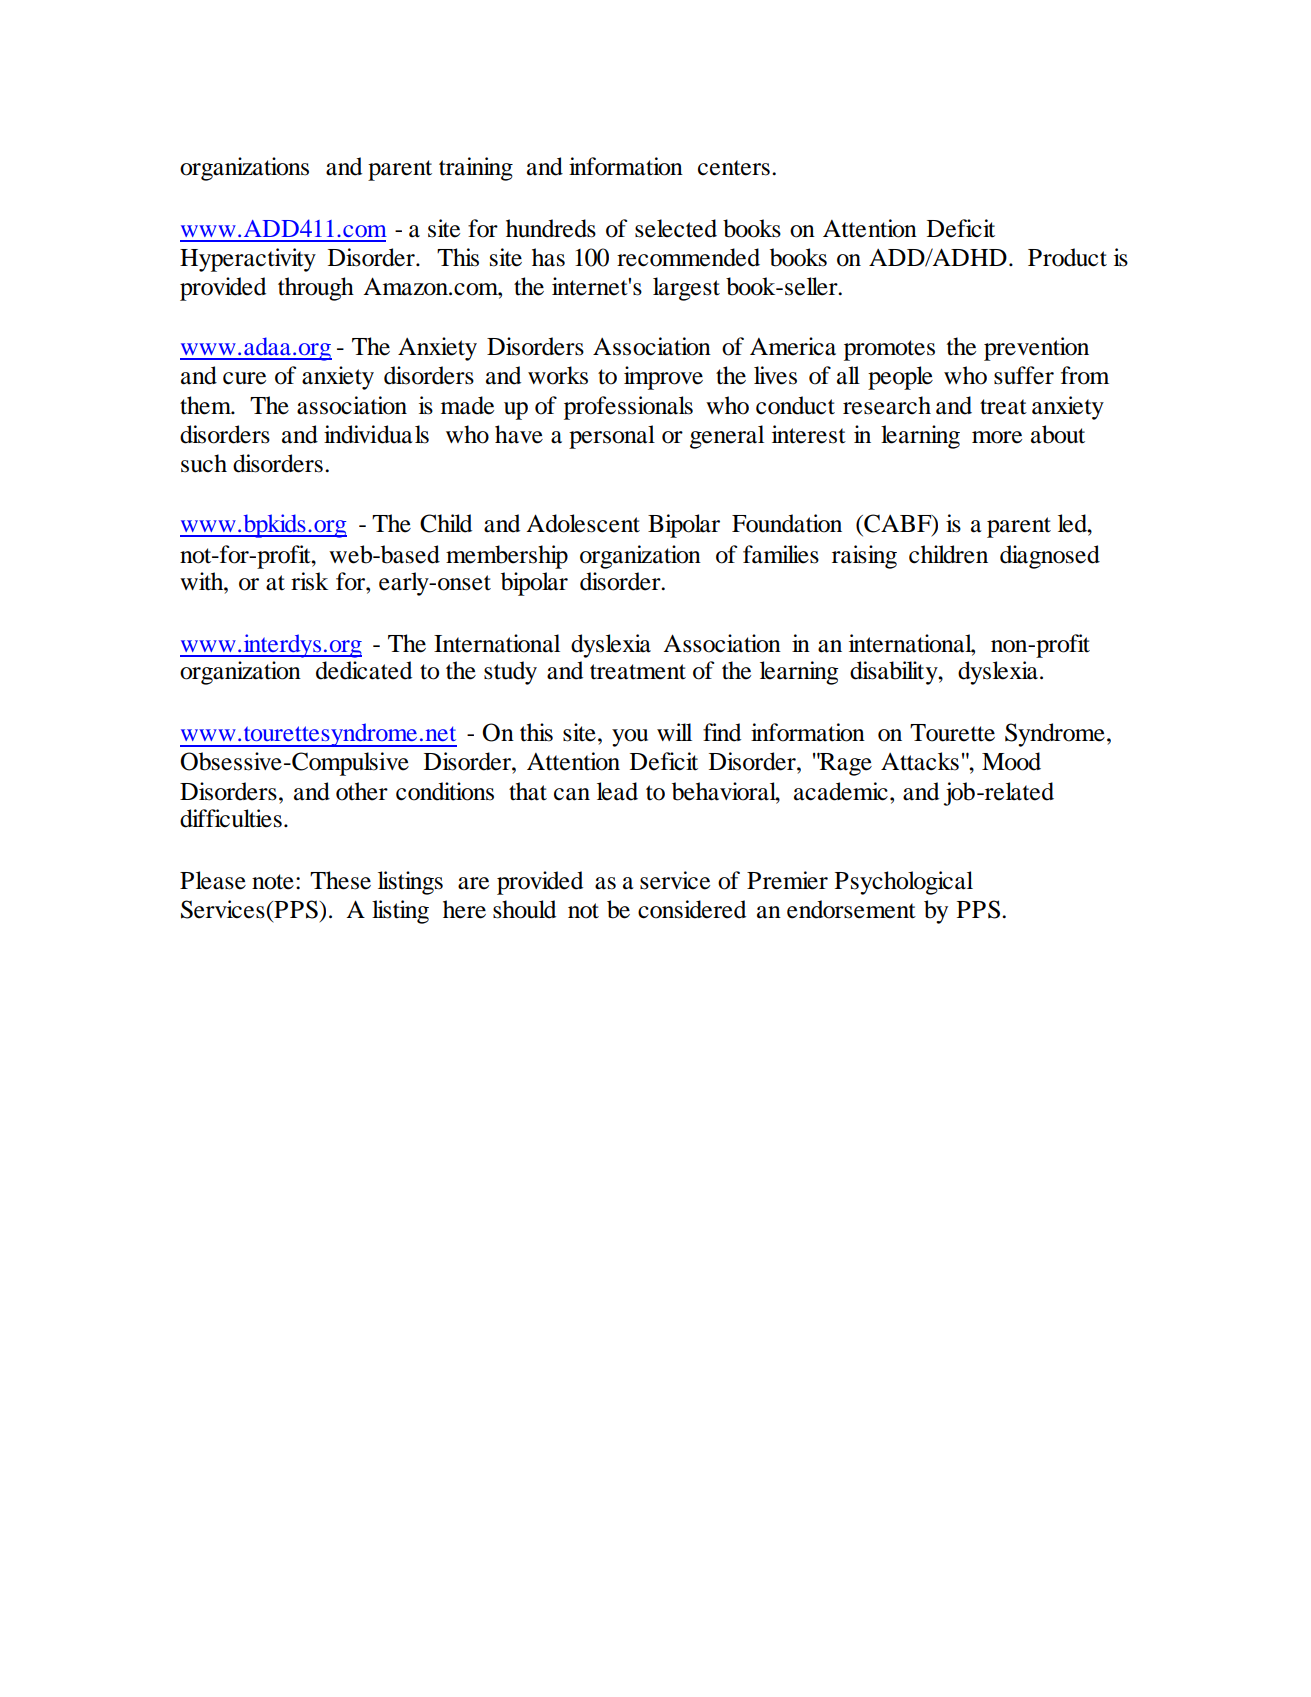  I want to click on cure, so click(244, 378).
